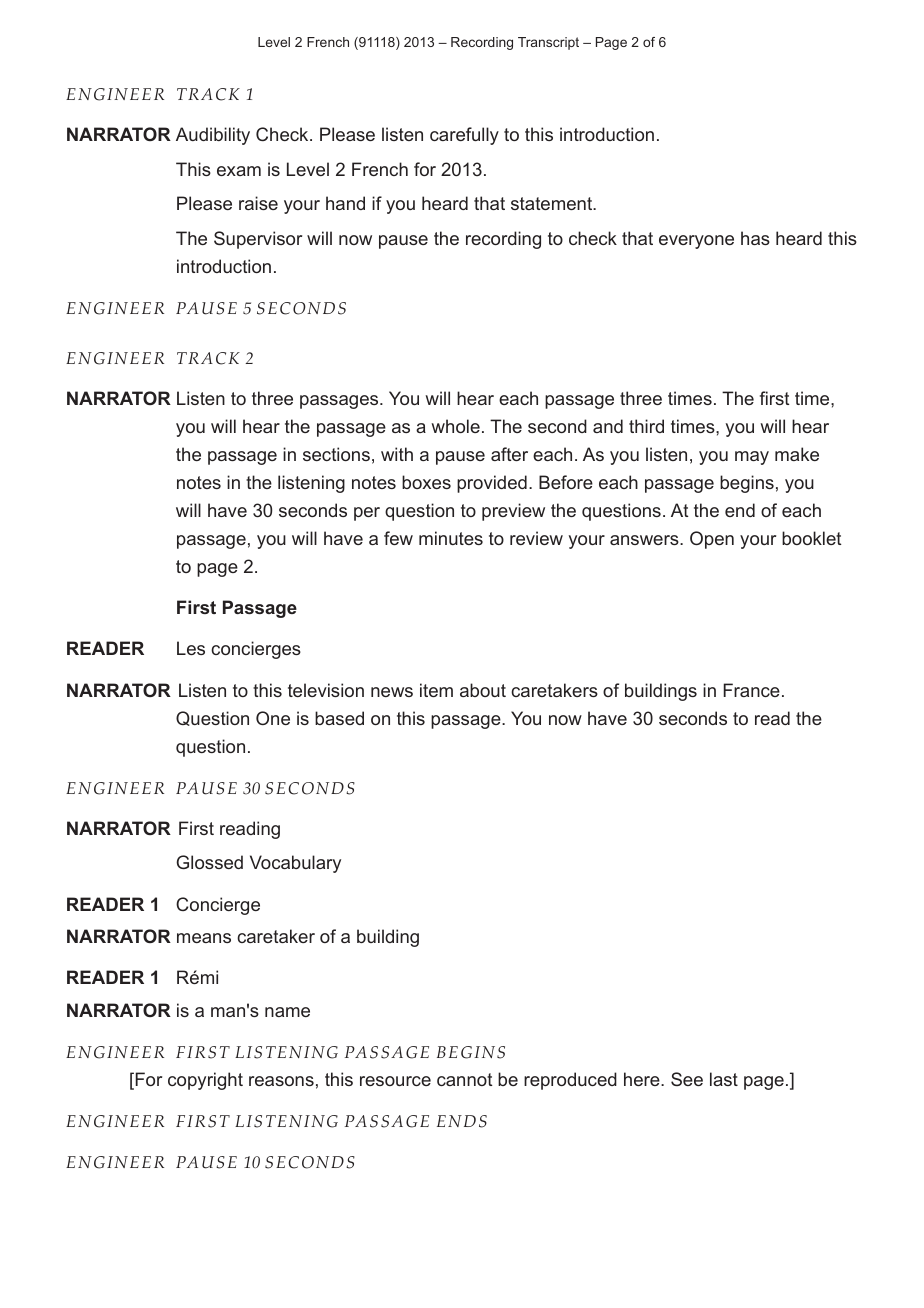 The image size is (924, 1308). What do you see at coordinates (751, 690) in the image?
I see `France` at bounding box center [751, 690].
